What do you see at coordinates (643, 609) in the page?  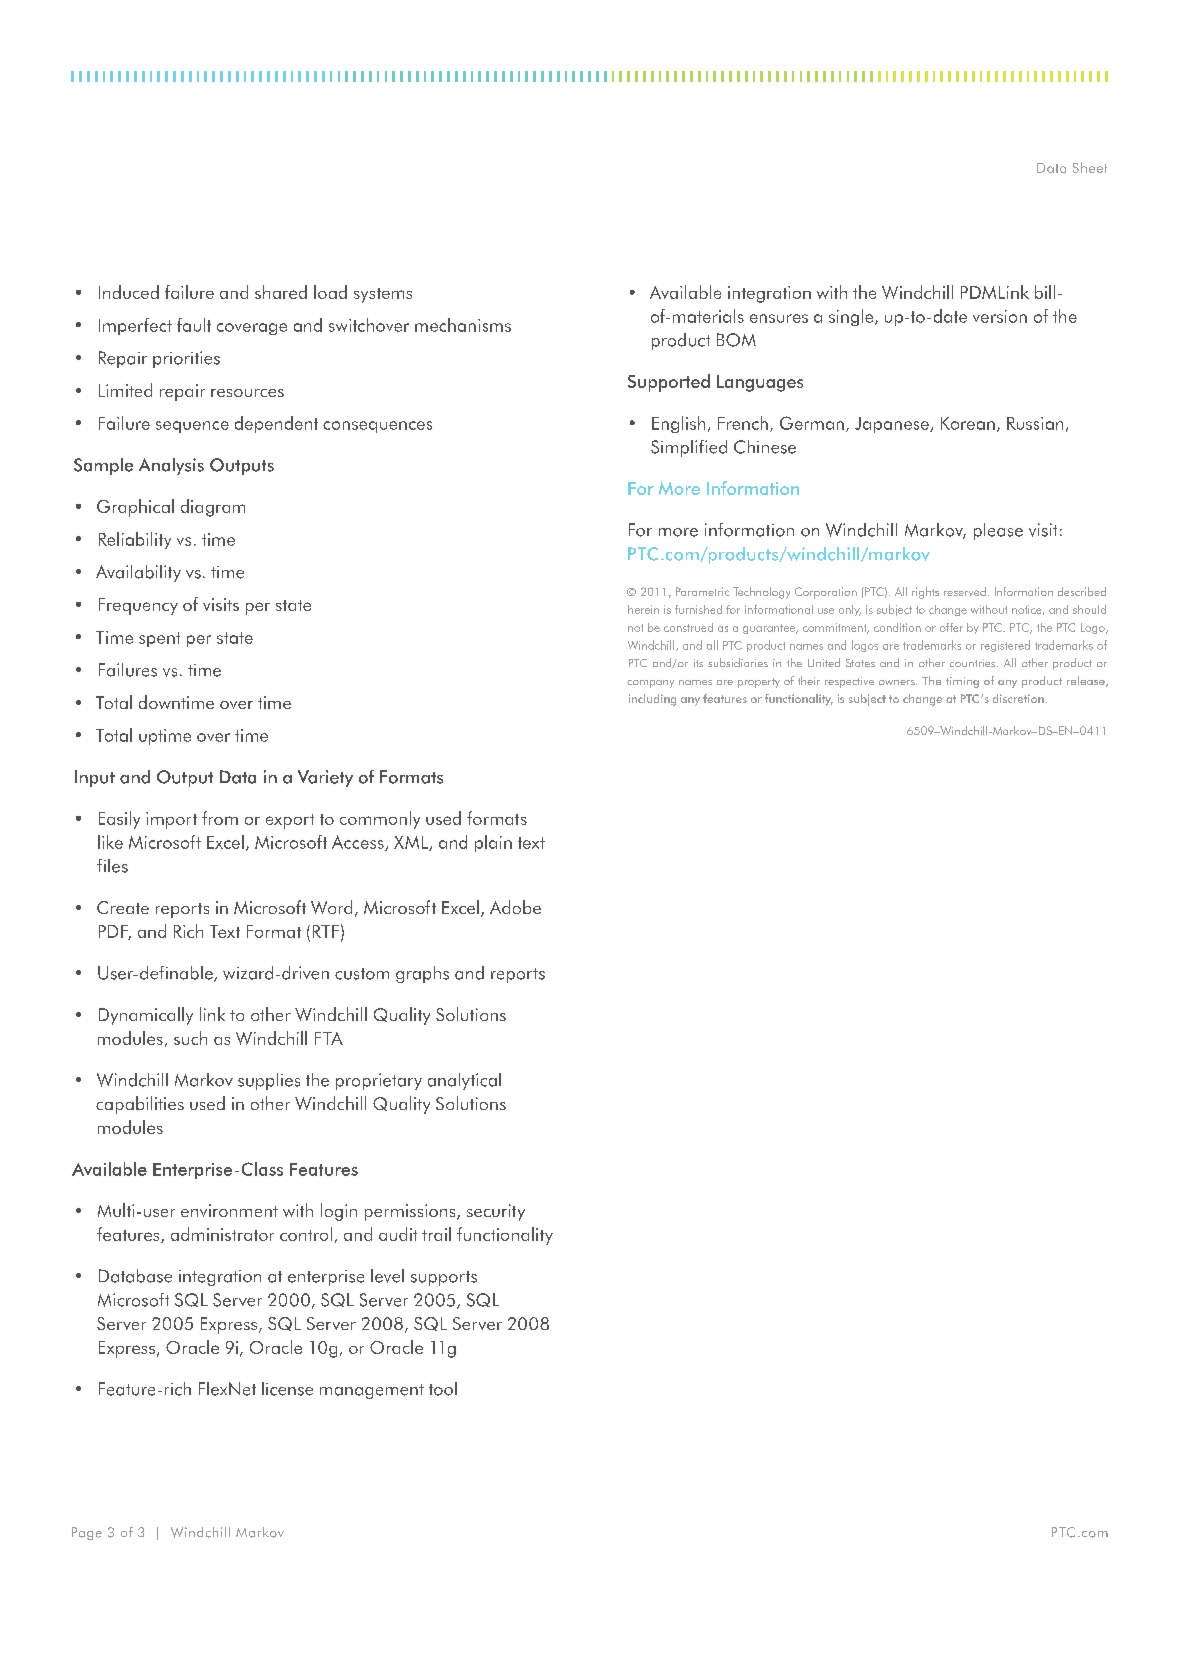 I see `herein` at bounding box center [643, 609].
